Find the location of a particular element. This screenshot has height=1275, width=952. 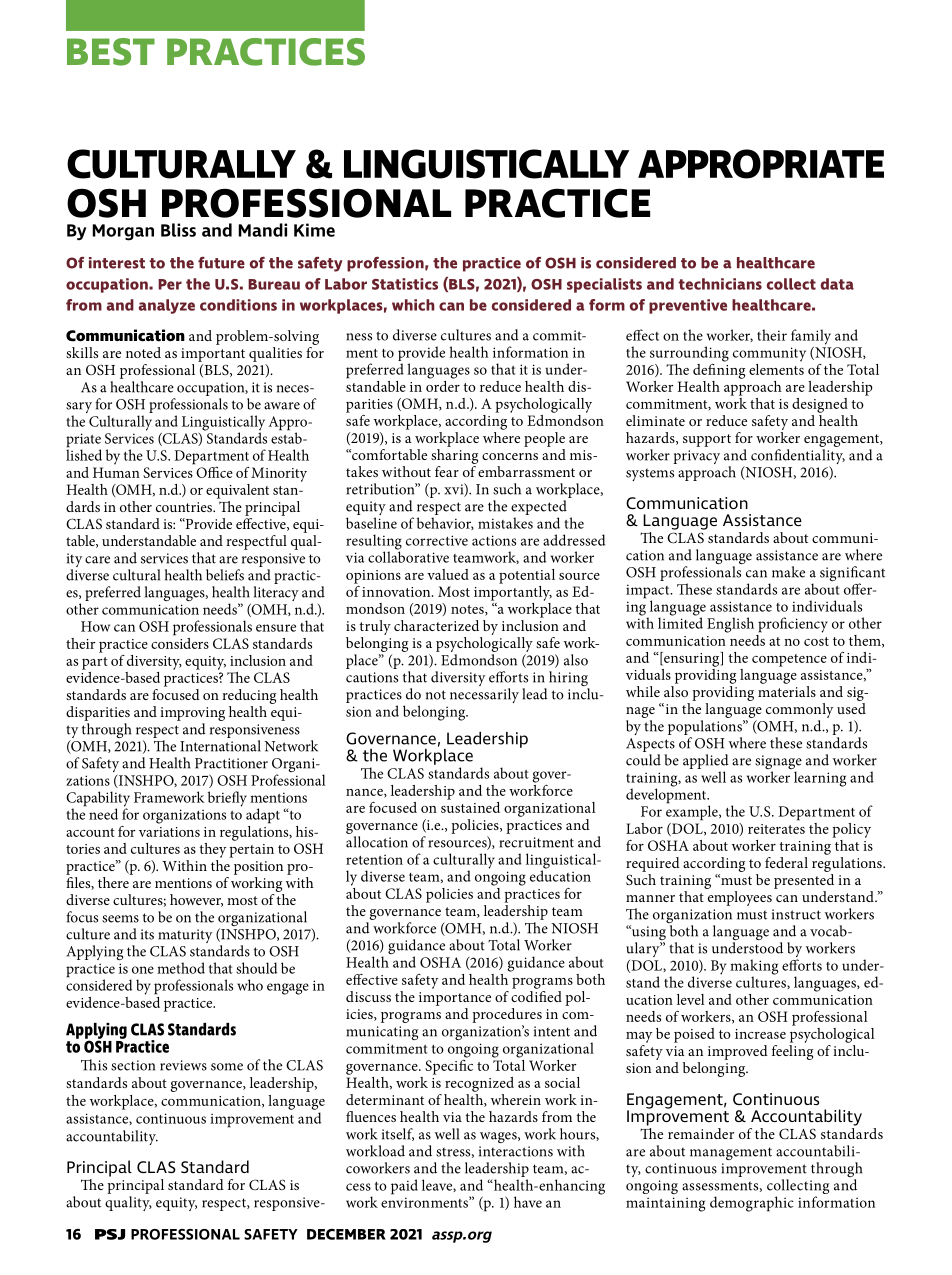

Statistics is located at coordinates (405, 284).
